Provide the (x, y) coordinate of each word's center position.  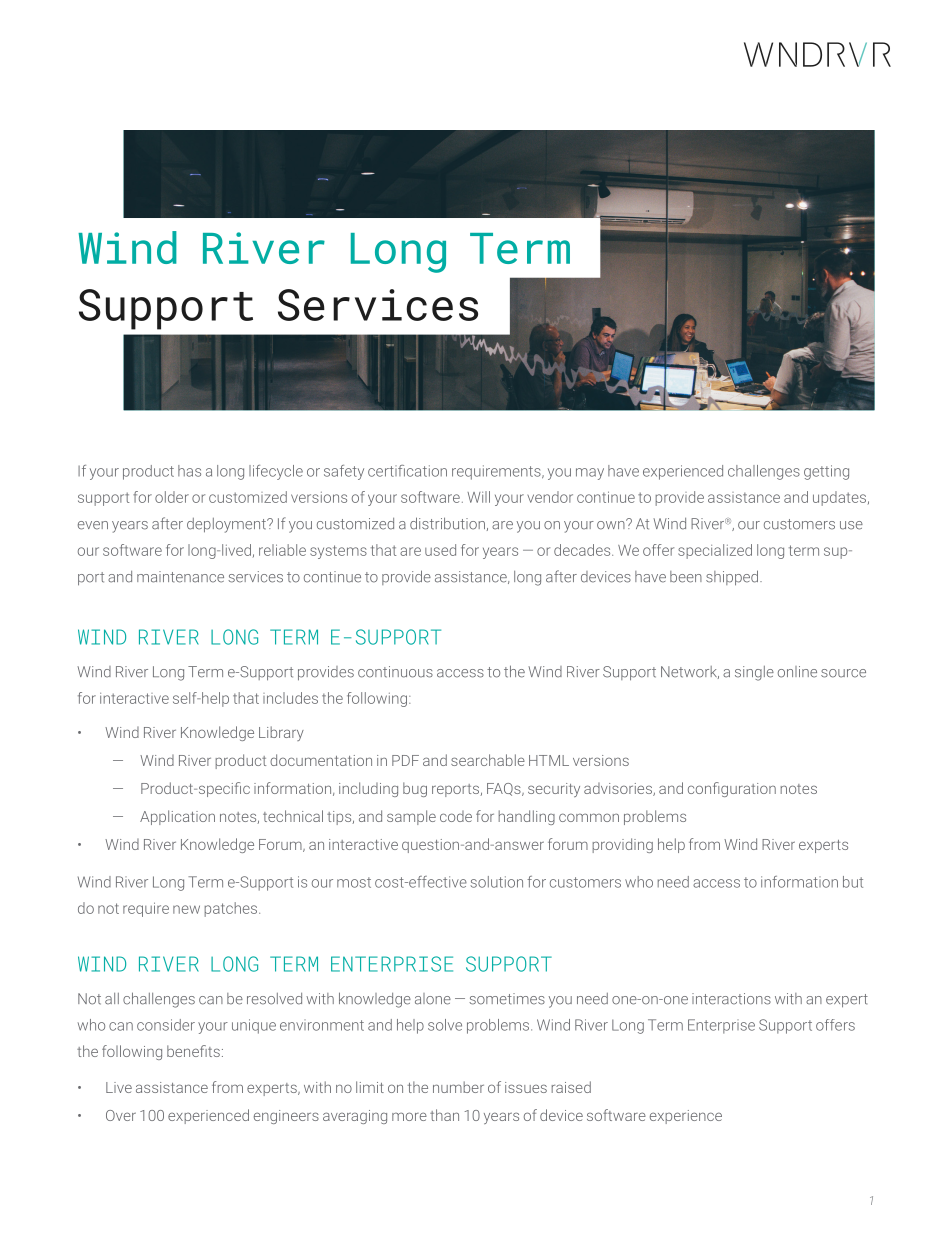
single (754, 673)
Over (121, 1115)
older (172, 497)
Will (478, 497)
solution (497, 882)
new (186, 909)
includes (290, 698)
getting (826, 472)
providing (622, 845)
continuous (395, 672)
